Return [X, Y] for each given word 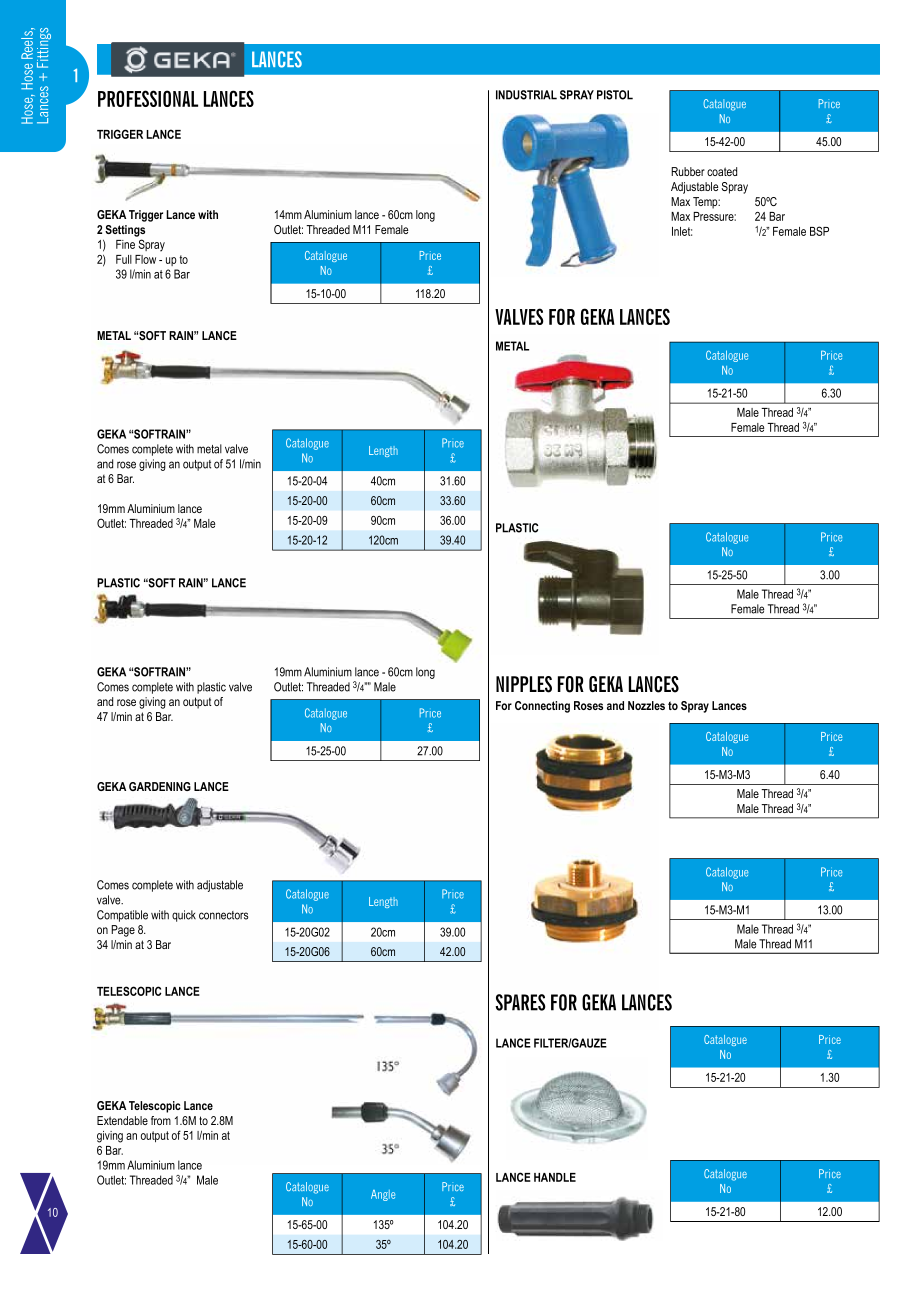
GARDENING [160, 786]
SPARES [520, 1002]
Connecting [542, 707]
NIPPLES [524, 684]
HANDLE [555, 1177]
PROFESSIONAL [148, 98]
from [161, 1120]
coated [722, 171]
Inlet [682, 231]
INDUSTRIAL [526, 95]
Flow [145, 259]
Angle [383, 1195]
